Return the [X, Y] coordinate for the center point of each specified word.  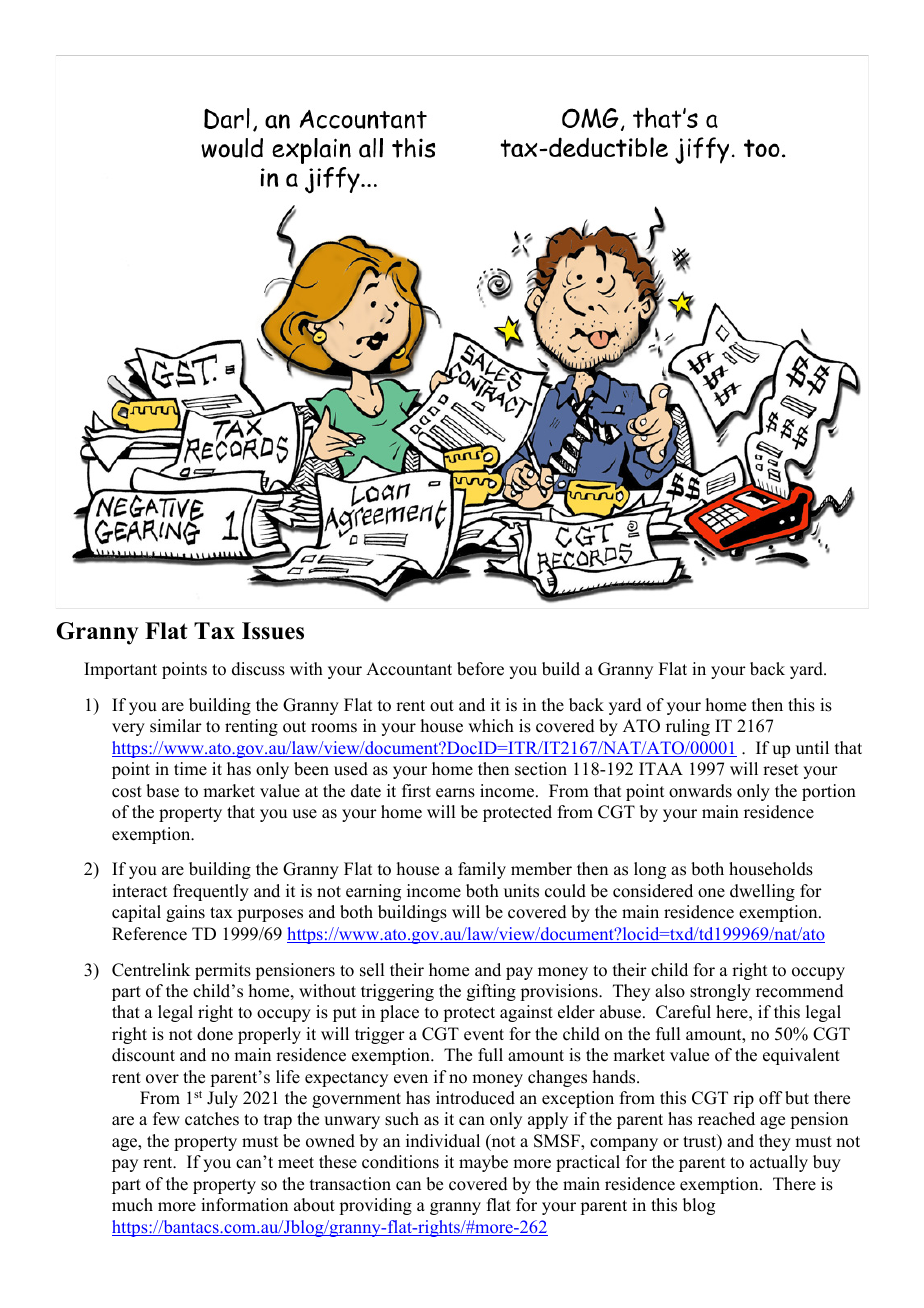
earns [455, 793]
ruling [688, 727]
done [215, 1034]
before [480, 669]
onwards [700, 791]
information [244, 1205]
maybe [483, 1163]
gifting [491, 992]
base [162, 791]
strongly [720, 992]
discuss [258, 669]
